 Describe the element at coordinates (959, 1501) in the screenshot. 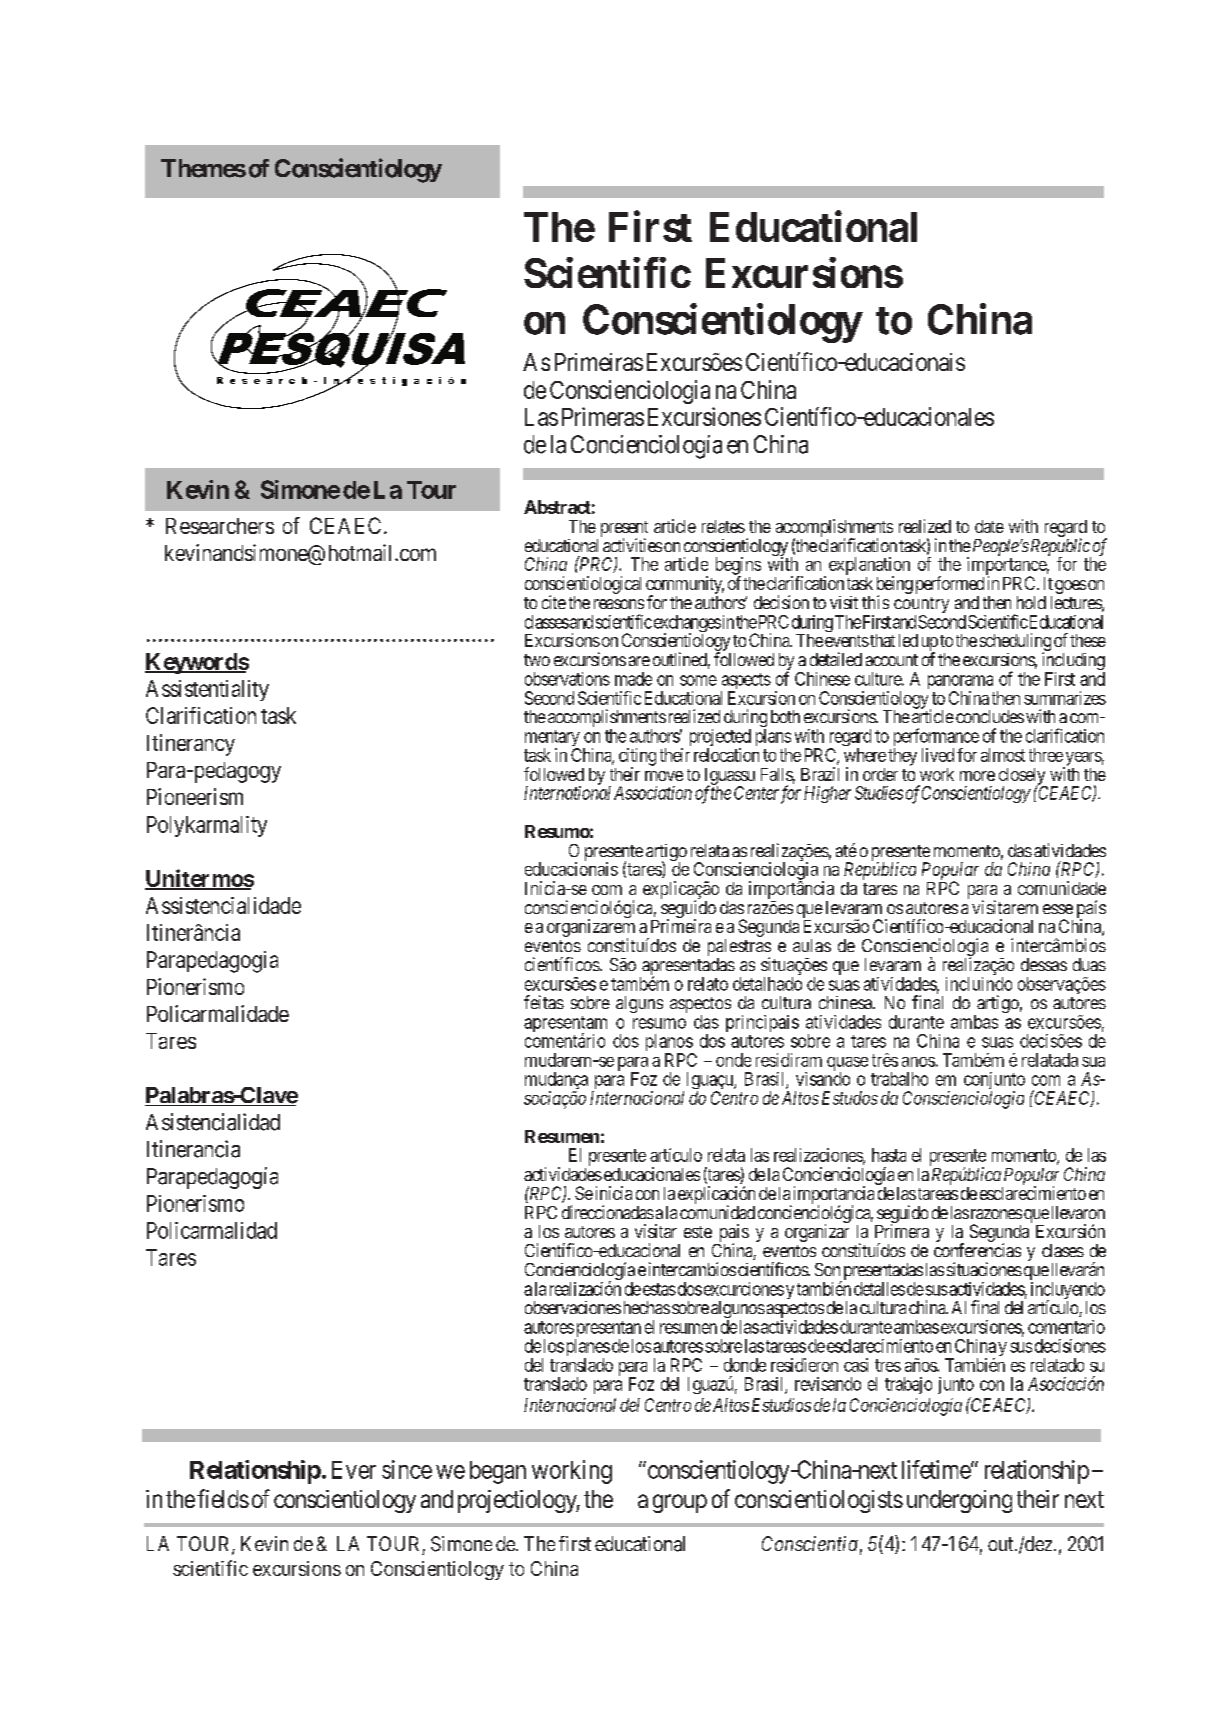

I see `undergoing` at that location.
